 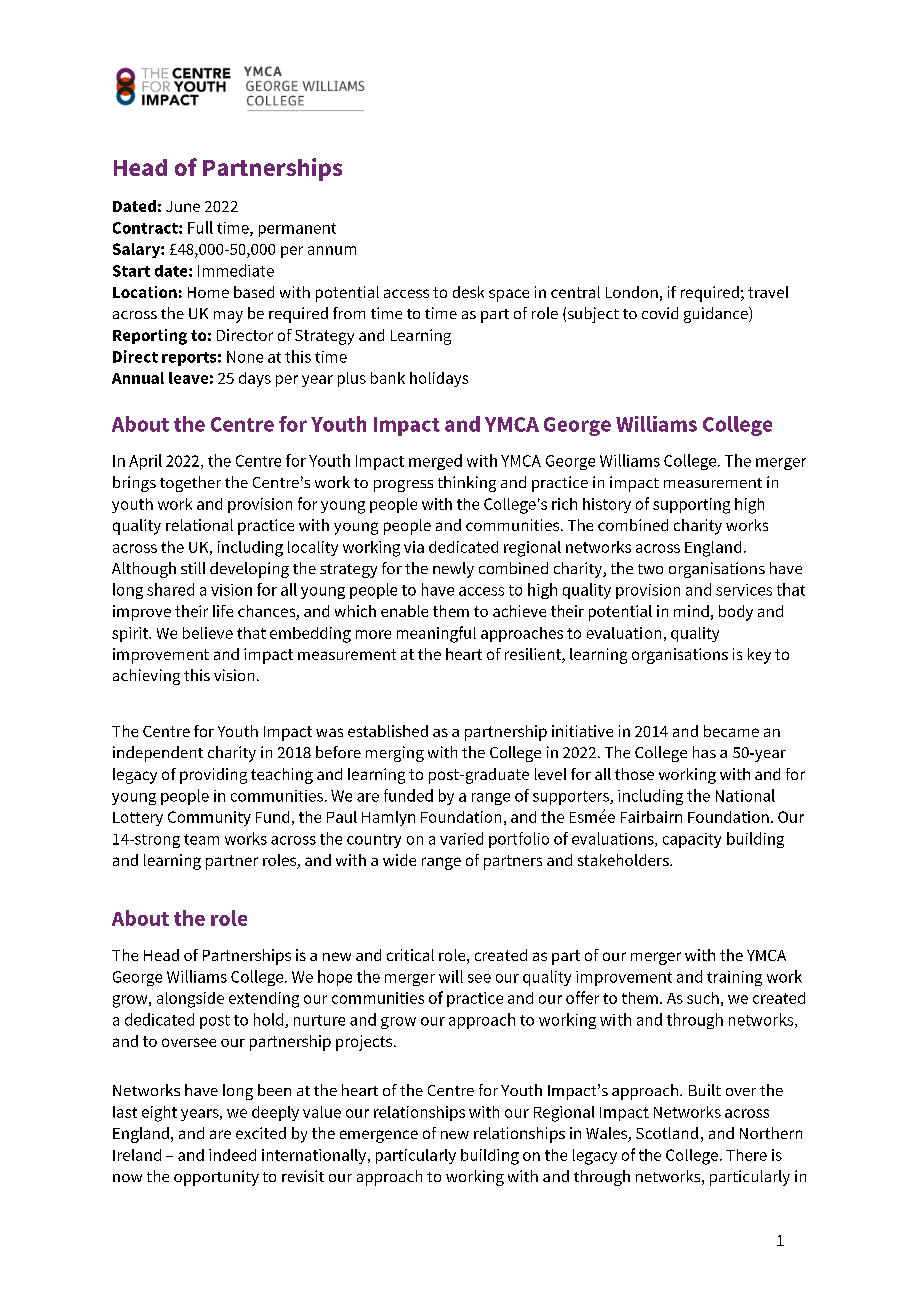 What do you see at coordinates (223, 611) in the screenshot?
I see `life` at bounding box center [223, 611].
